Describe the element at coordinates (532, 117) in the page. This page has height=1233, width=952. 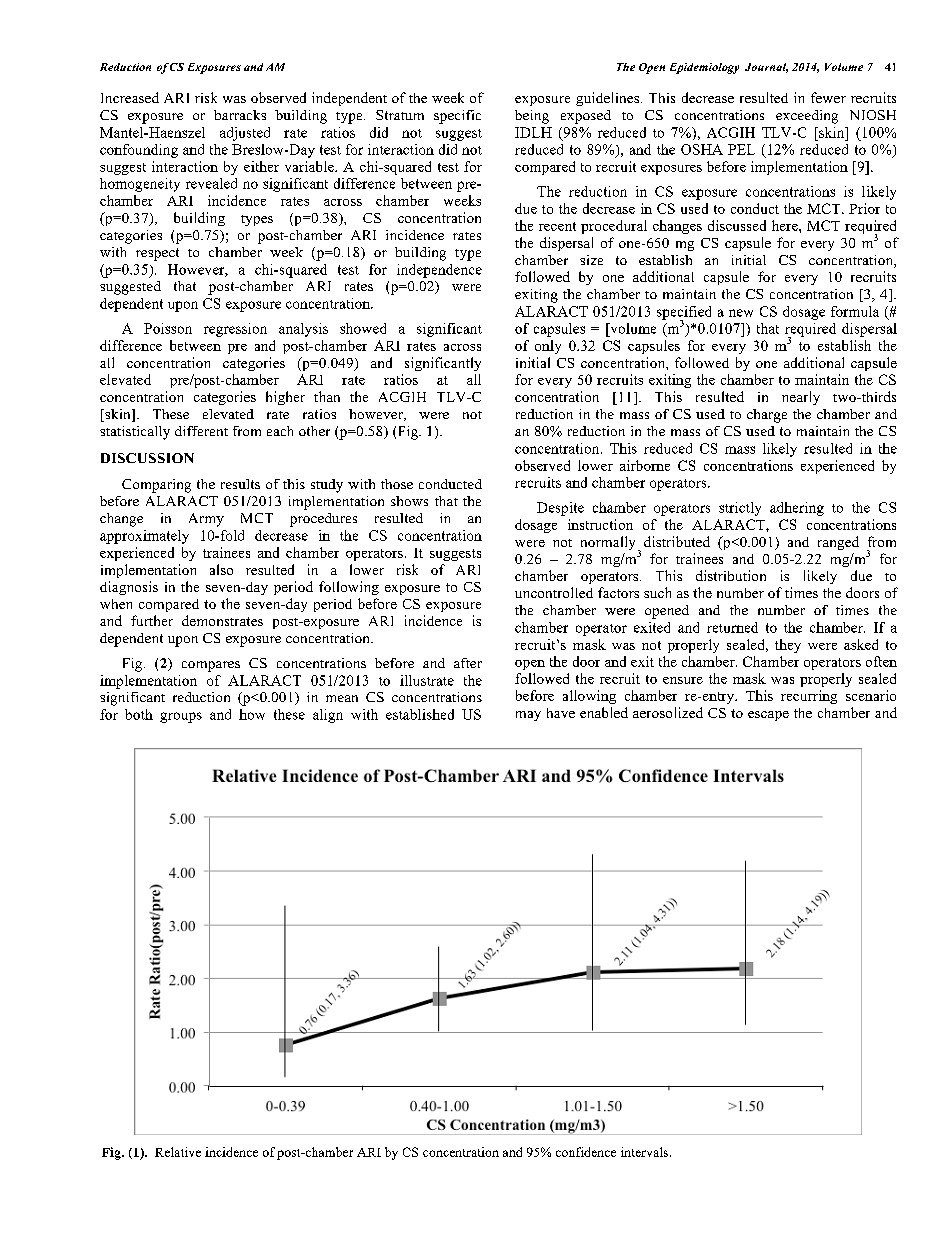
I see `being` at that location.
